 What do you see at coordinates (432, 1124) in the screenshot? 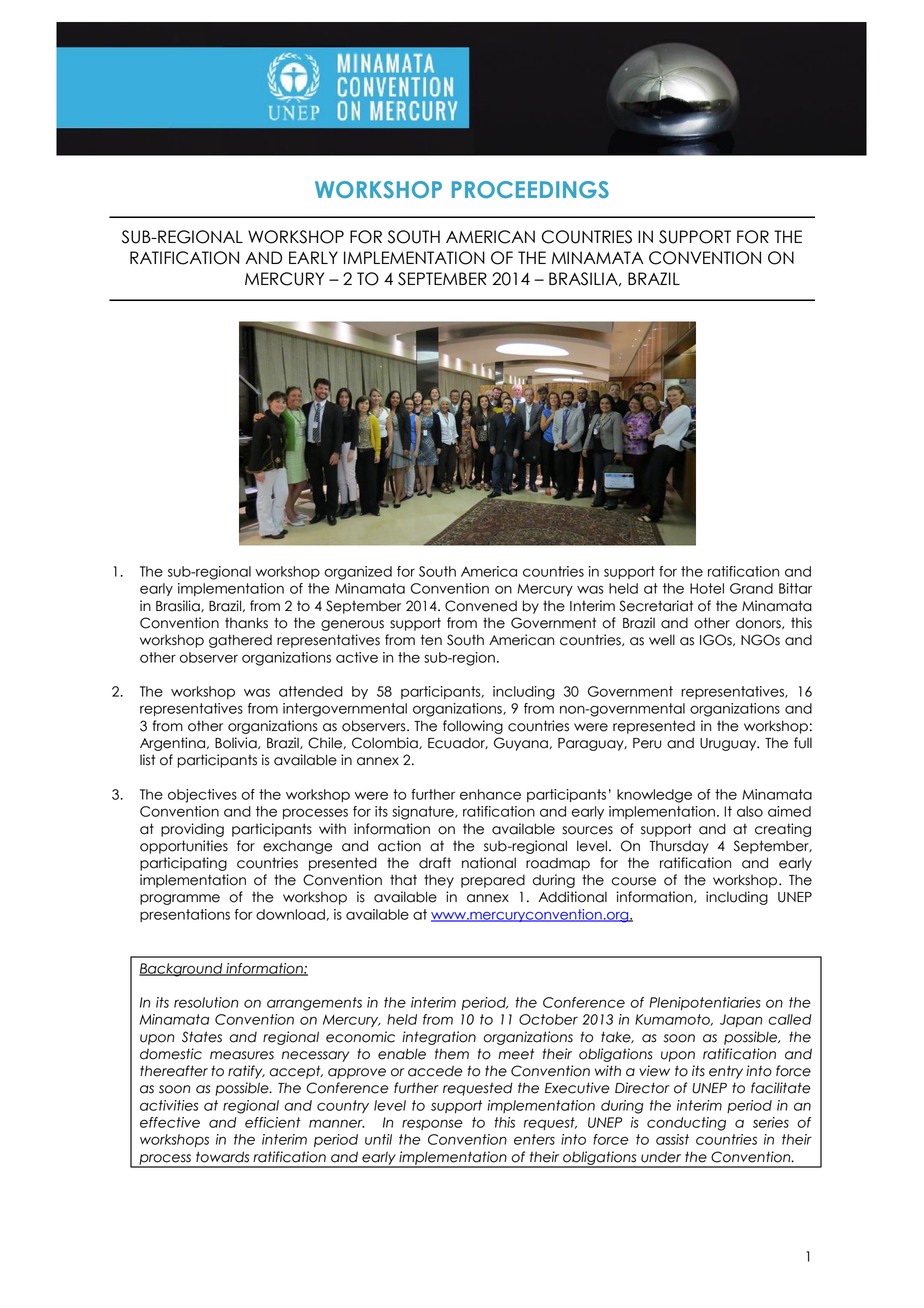
I see `response` at bounding box center [432, 1124].
